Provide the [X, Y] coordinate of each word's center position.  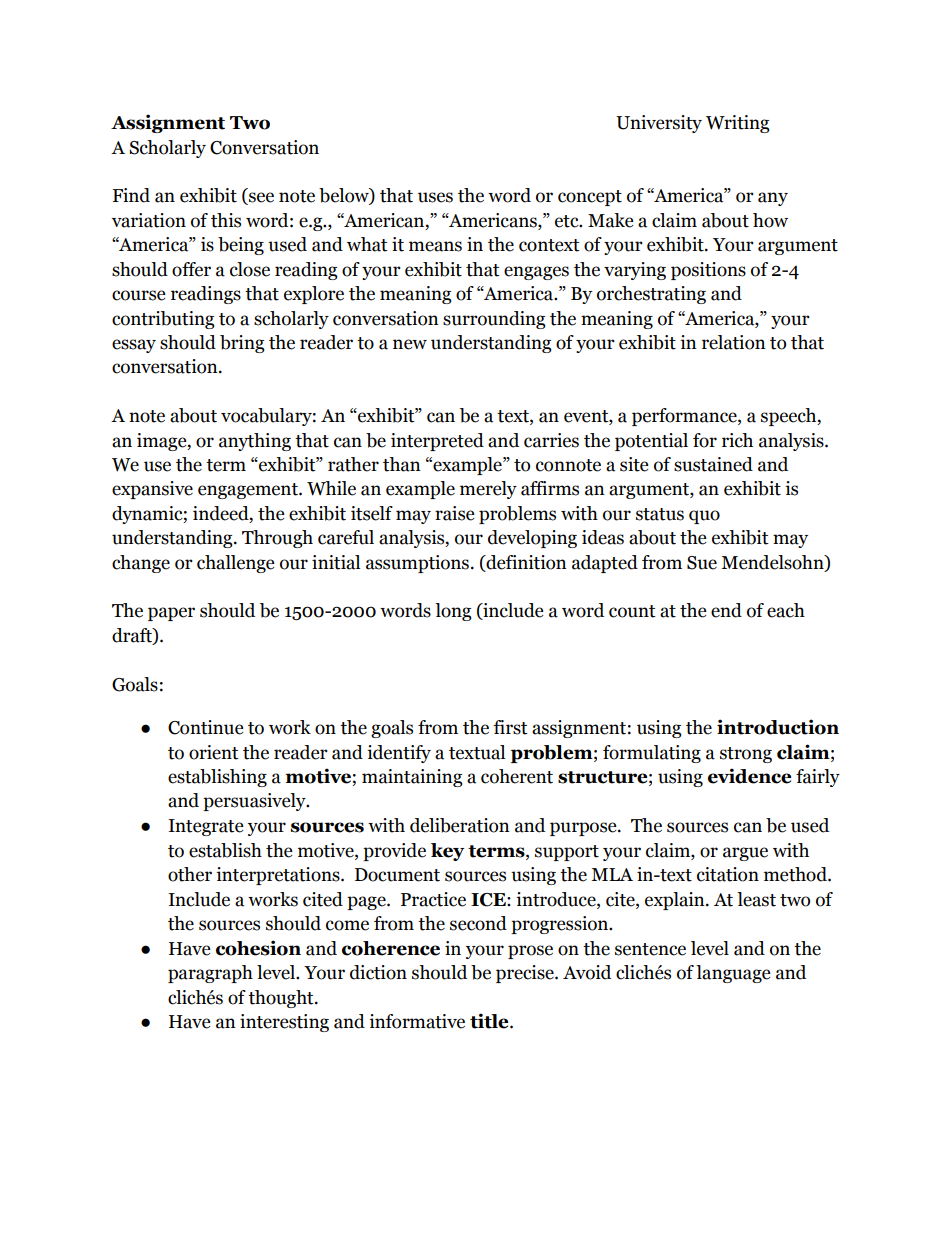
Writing [738, 124]
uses [435, 197]
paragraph [210, 974]
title [490, 1021]
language [733, 974]
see [260, 198]
